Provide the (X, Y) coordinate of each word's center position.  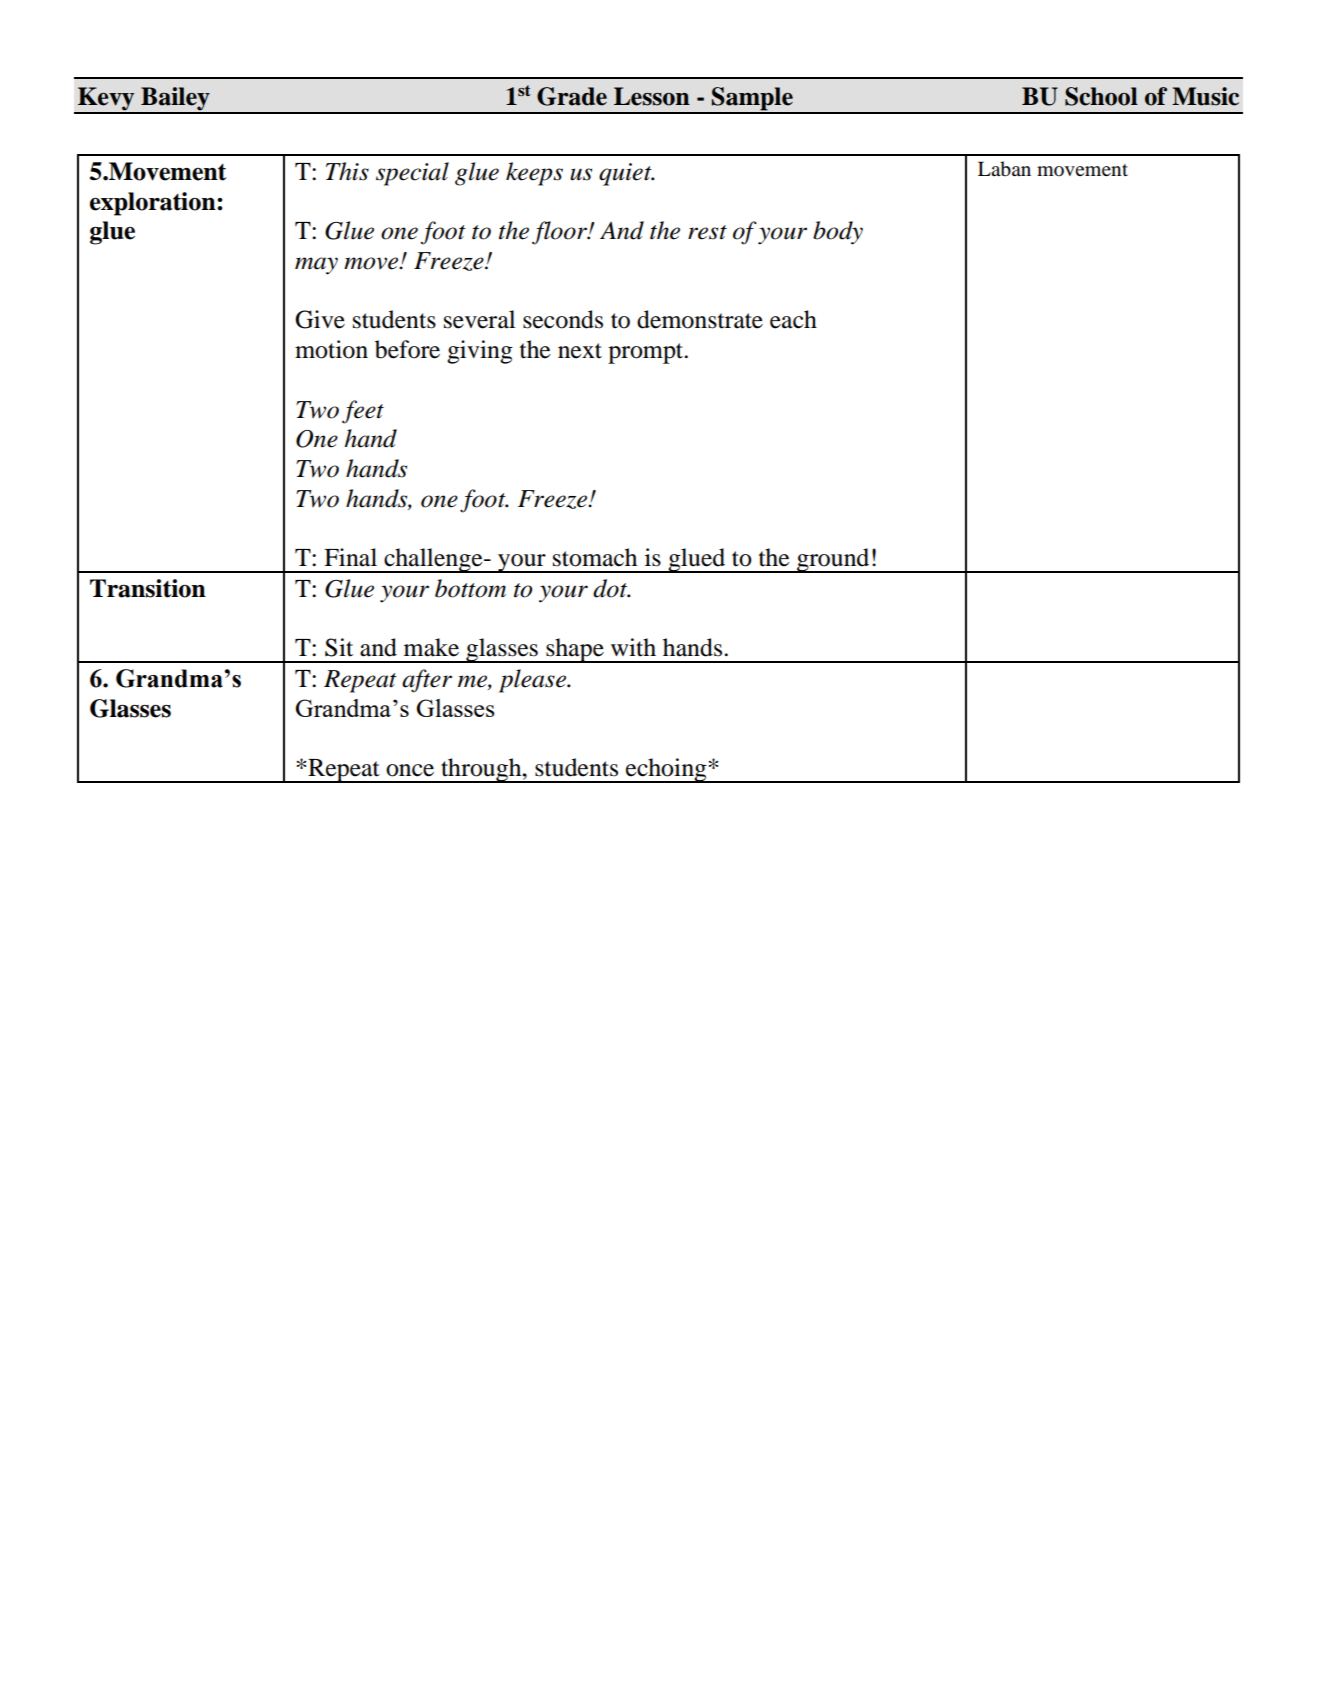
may (316, 266)
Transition (148, 588)
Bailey (175, 100)
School (1101, 96)
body (838, 233)
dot (611, 588)
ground (833, 560)
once (410, 770)
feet (363, 412)
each (793, 319)
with (633, 647)
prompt (647, 353)
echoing (666, 770)
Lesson (652, 96)
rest (707, 232)
